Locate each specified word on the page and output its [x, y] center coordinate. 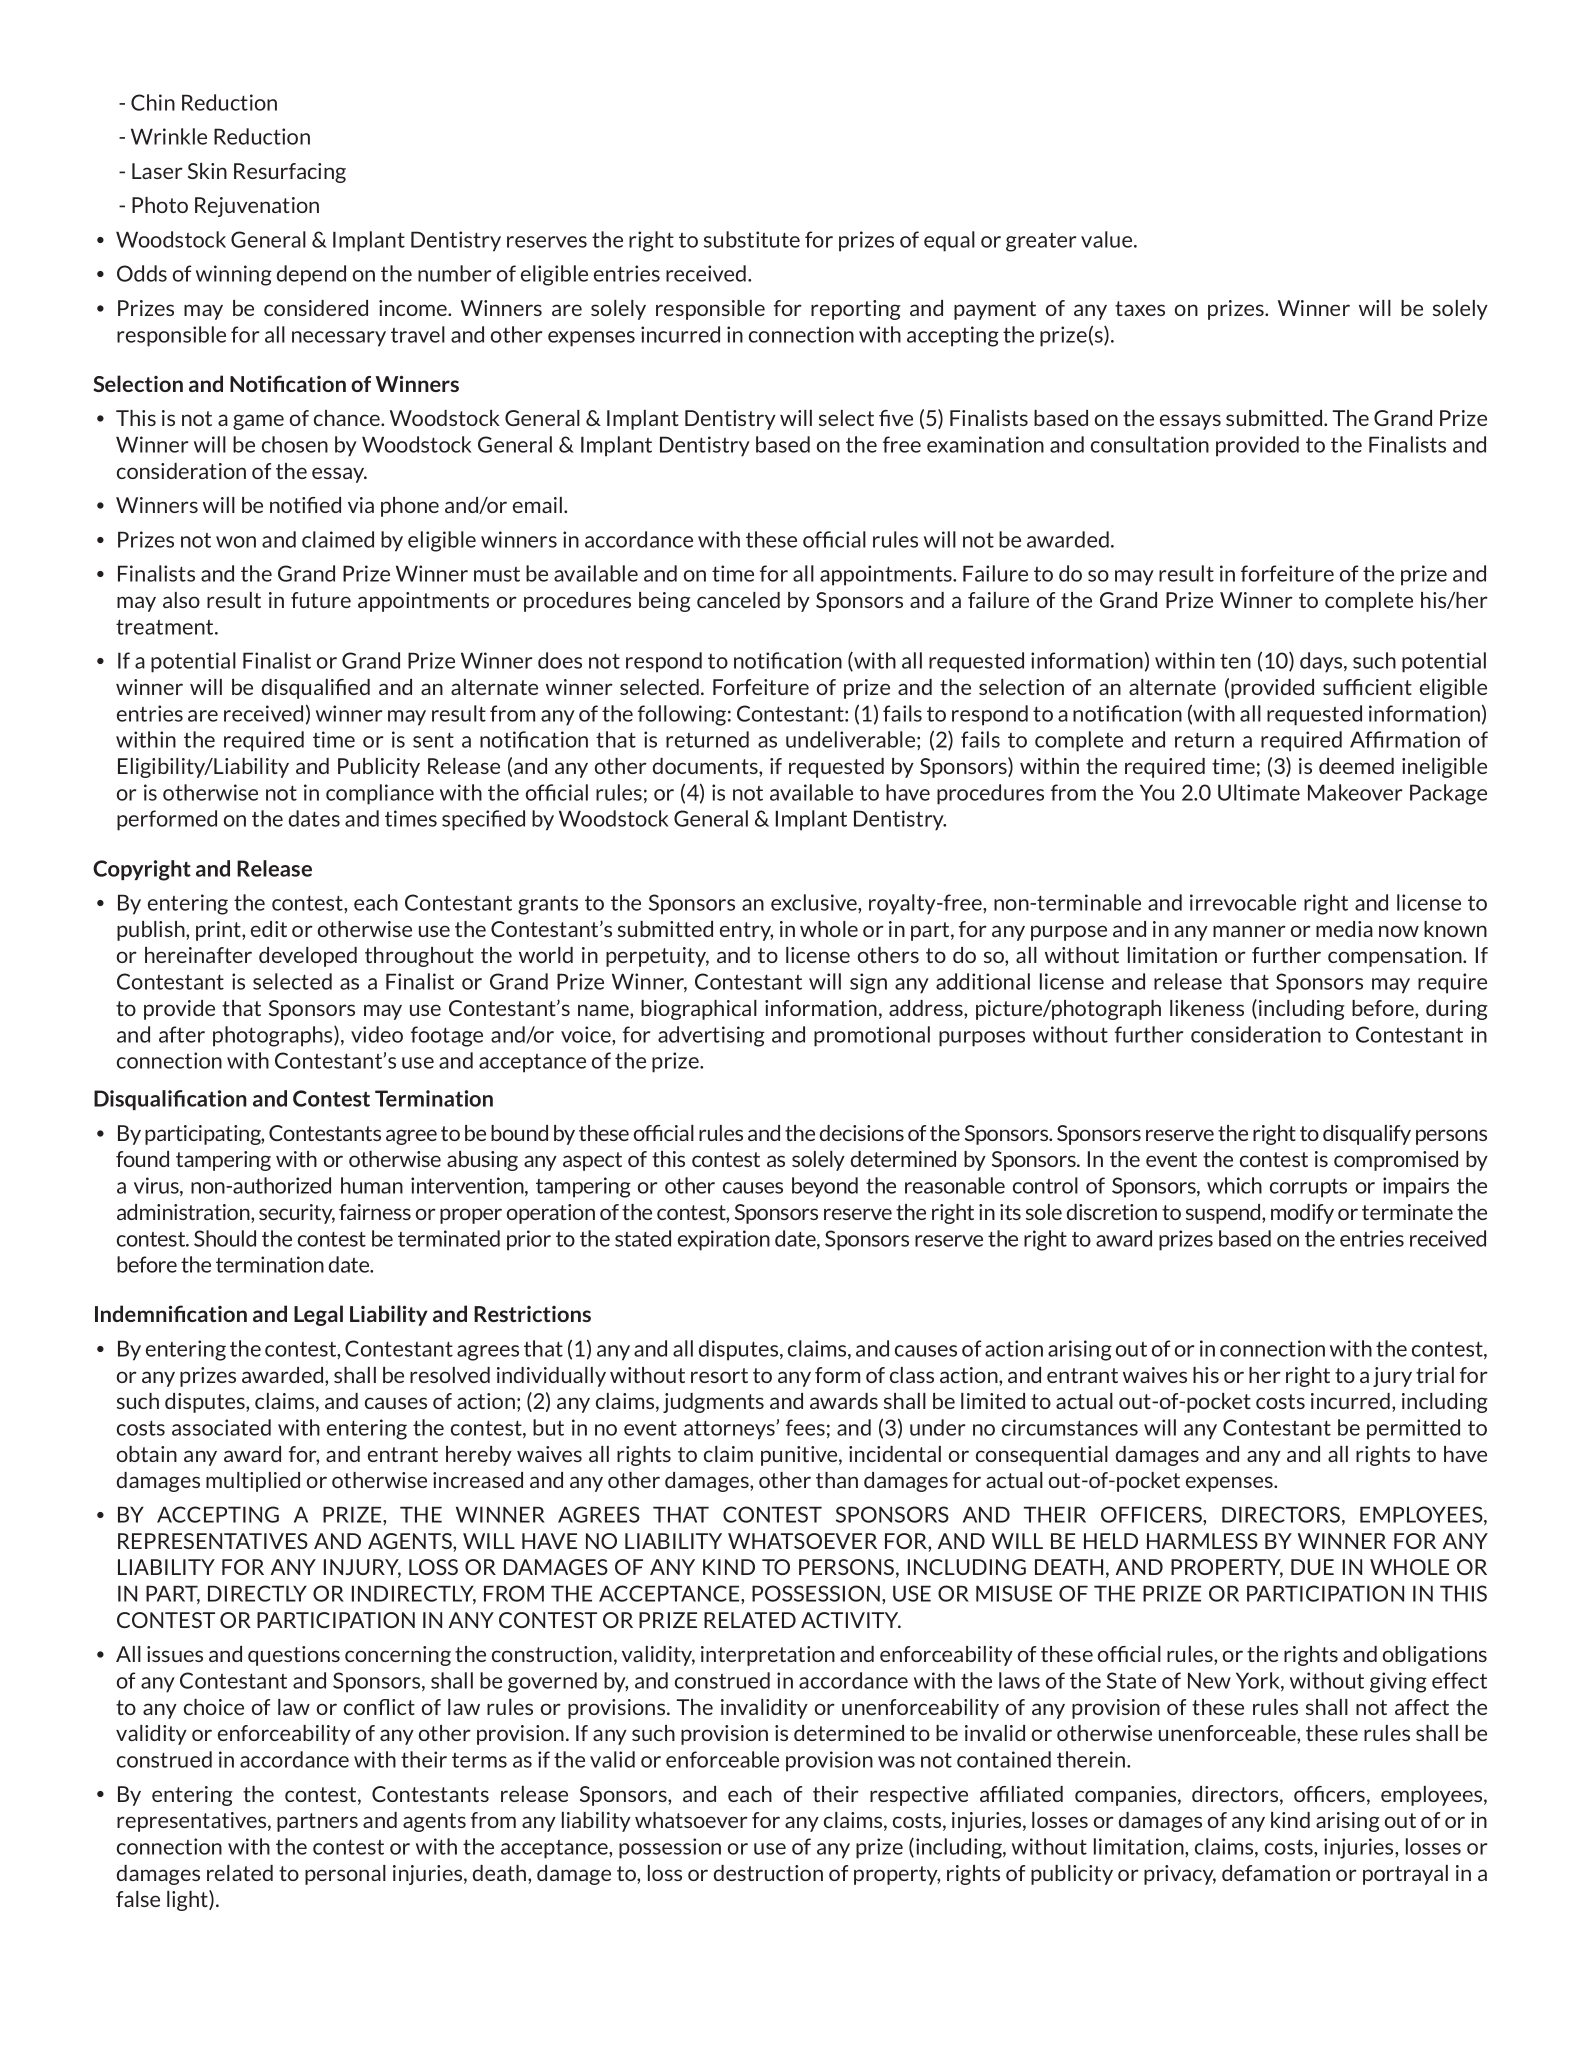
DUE [1312, 1567]
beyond [825, 1187]
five [896, 418]
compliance [380, 794]
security [297, 1214]
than [837, 1480]
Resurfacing [290, 173]
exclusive [815, 902]
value [1108, 239]
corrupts [1308, 1188]
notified [305, 505]
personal [345, 1875]
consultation [1150, 444]
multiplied [253, 1482]
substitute [752, 239]
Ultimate [1259, 792]
